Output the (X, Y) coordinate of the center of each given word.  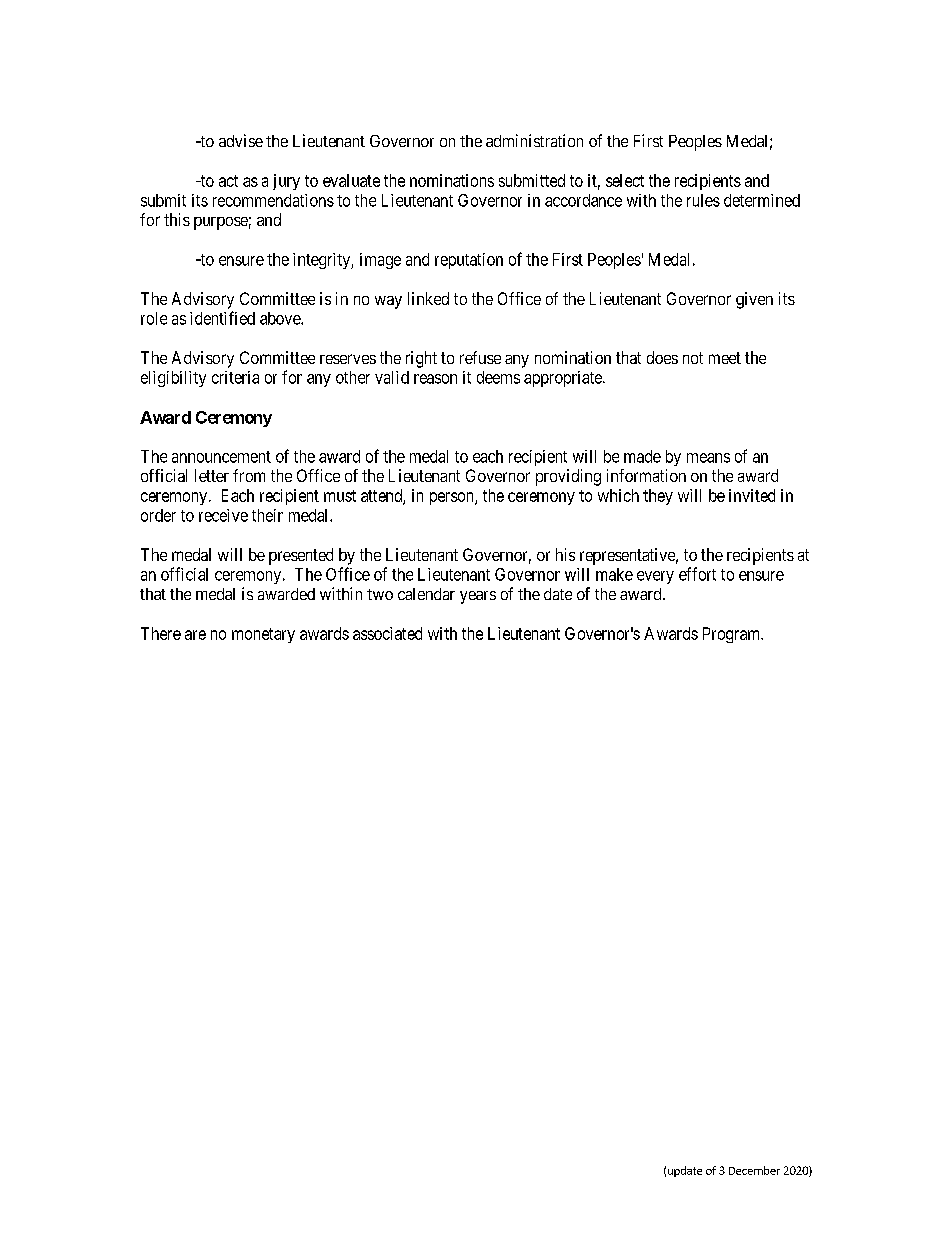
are (195, 635)
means (708, 458)
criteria (235, 377)
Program (733, 635)
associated (387, 633)
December (754, 1170)
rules (703, 200)
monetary (263, 635)
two (380, 594)
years (478, 597)
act (228, 181)
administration (534, 140)
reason (435, 379)
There (161, 633)
